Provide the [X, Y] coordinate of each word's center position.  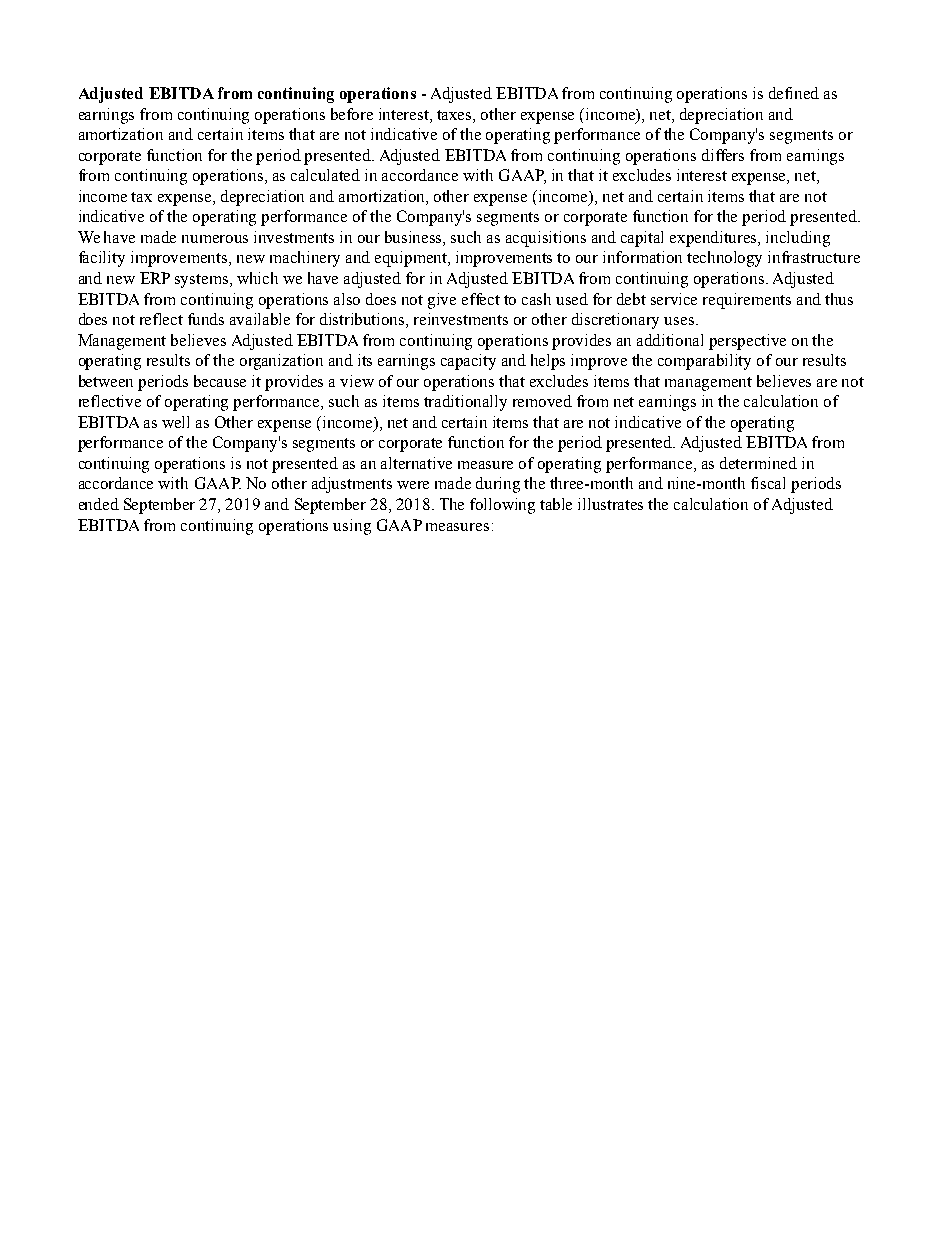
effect [481, 299]
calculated [325, 175]
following [502, 506]
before [352, 114]
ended [99, 504]
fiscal [768, 483]
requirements [747, 301]
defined [794, 93]
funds [206, 319]
